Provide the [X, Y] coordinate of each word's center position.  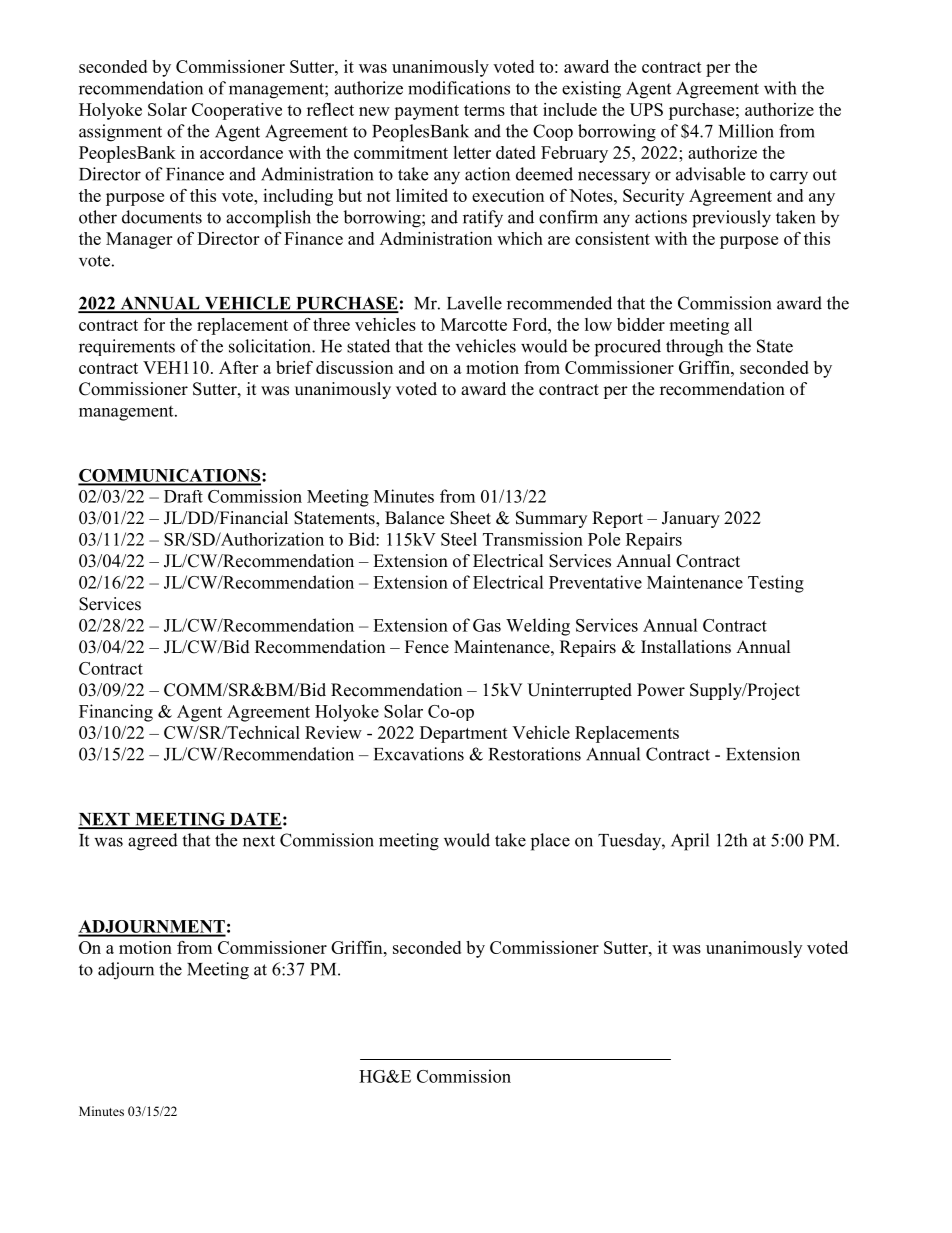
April [690, 842]
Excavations [419, 754]
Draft [183, 496]
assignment [120, 133]
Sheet [470, 518]
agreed [153, 842]
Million [746, 131]
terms [484, 110]
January [691, 519]
